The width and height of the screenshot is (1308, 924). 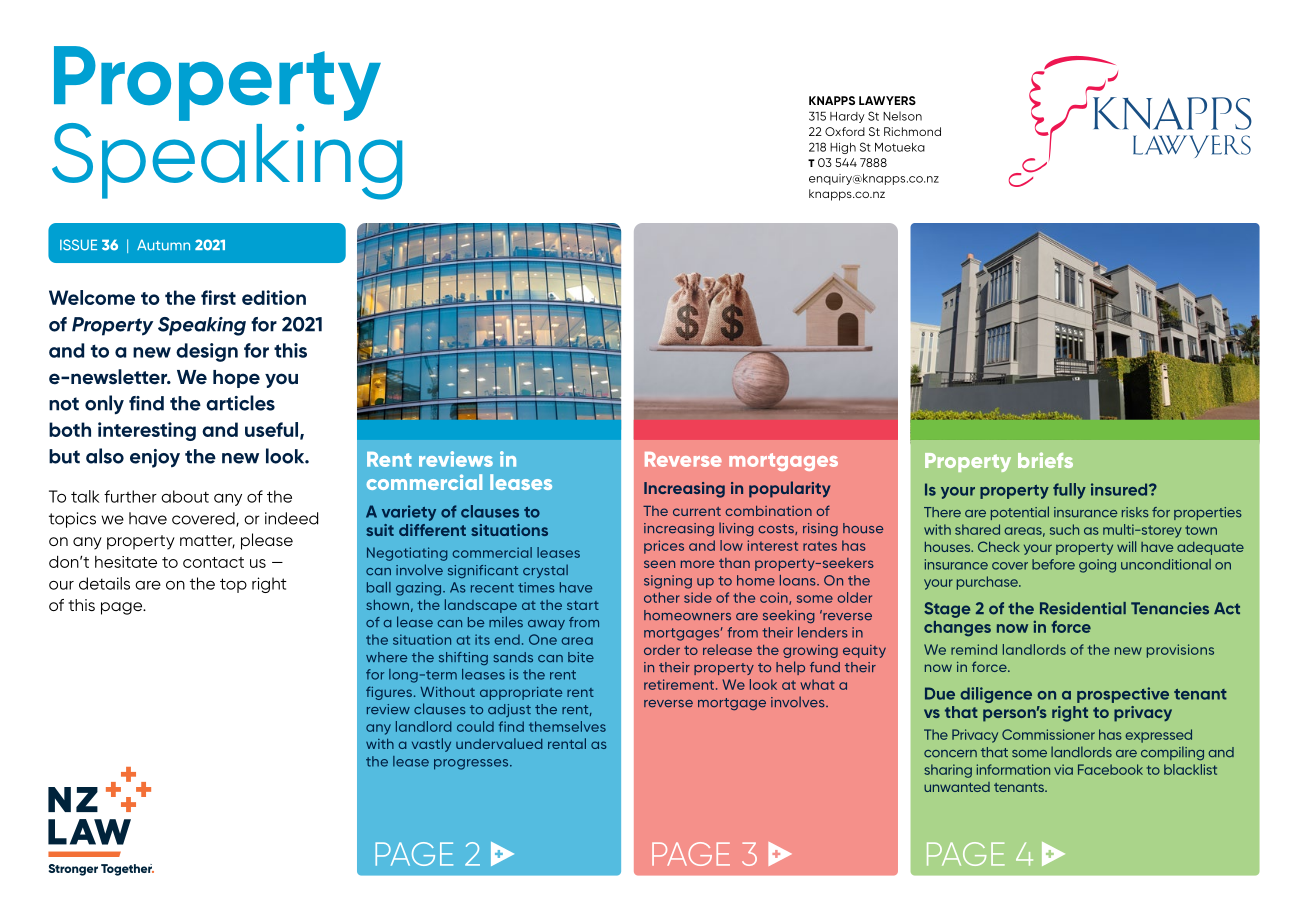 I want to click on enjoy, so click(x=155, y=458).
